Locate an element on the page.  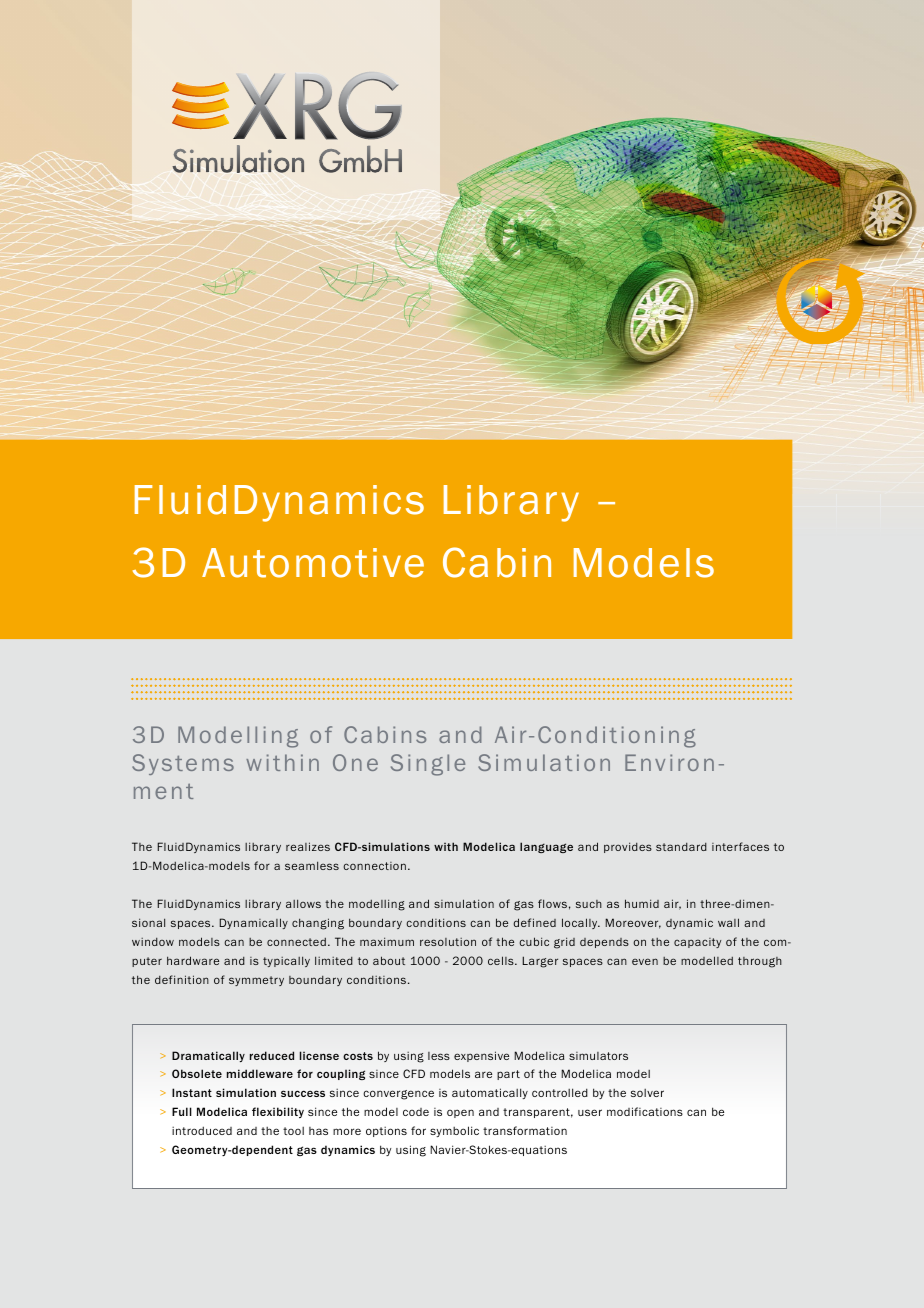
open is located at coordinates (460, 1113).
